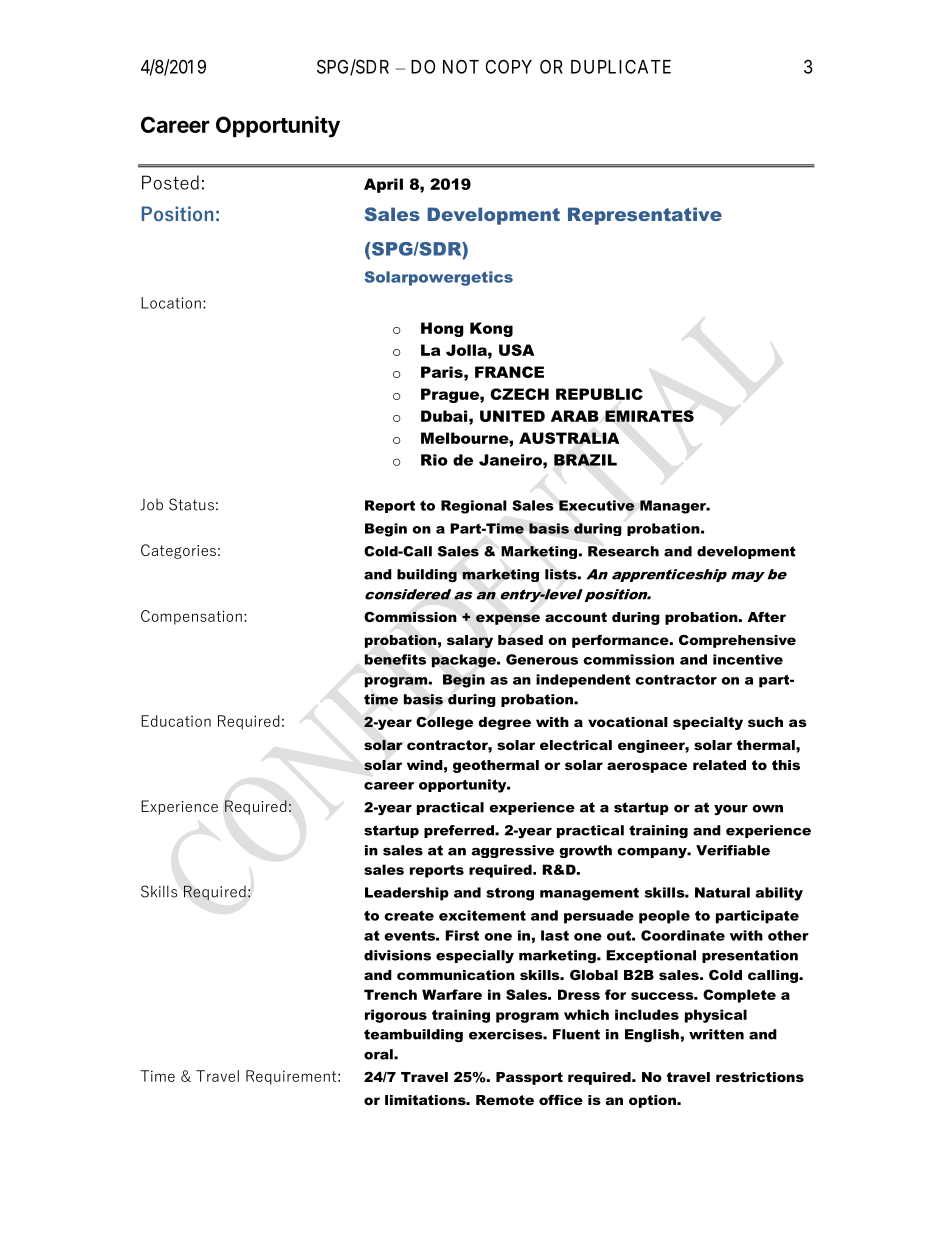  Describe the element at coordinates (649, 416) in the document. I see `EMIRATES` at that location.
